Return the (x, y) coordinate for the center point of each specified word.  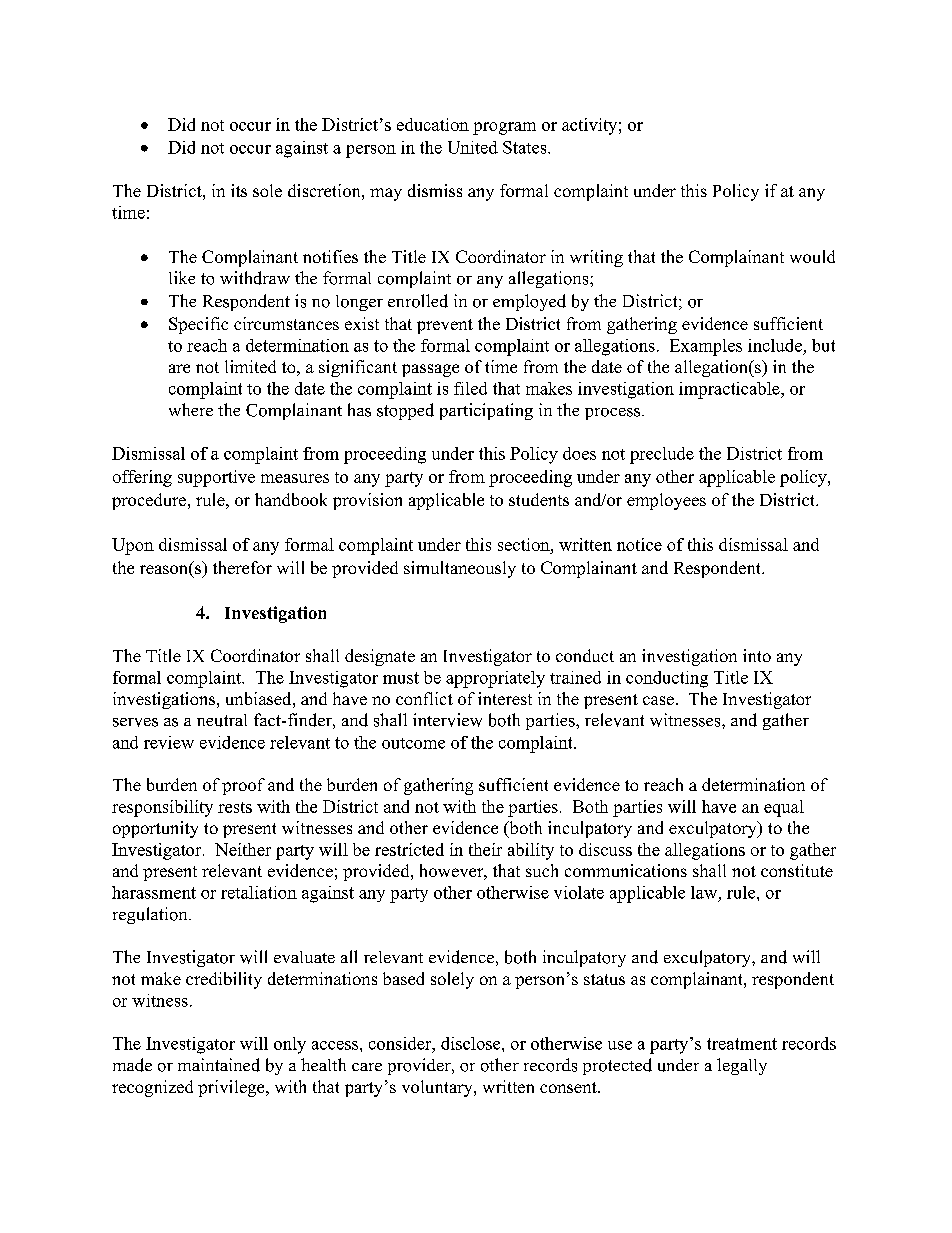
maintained (219, 1065)
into (757, 655)
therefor (242, 567)
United (473, 147)
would (812, 256)
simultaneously (460, 569)
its (239, 190)
